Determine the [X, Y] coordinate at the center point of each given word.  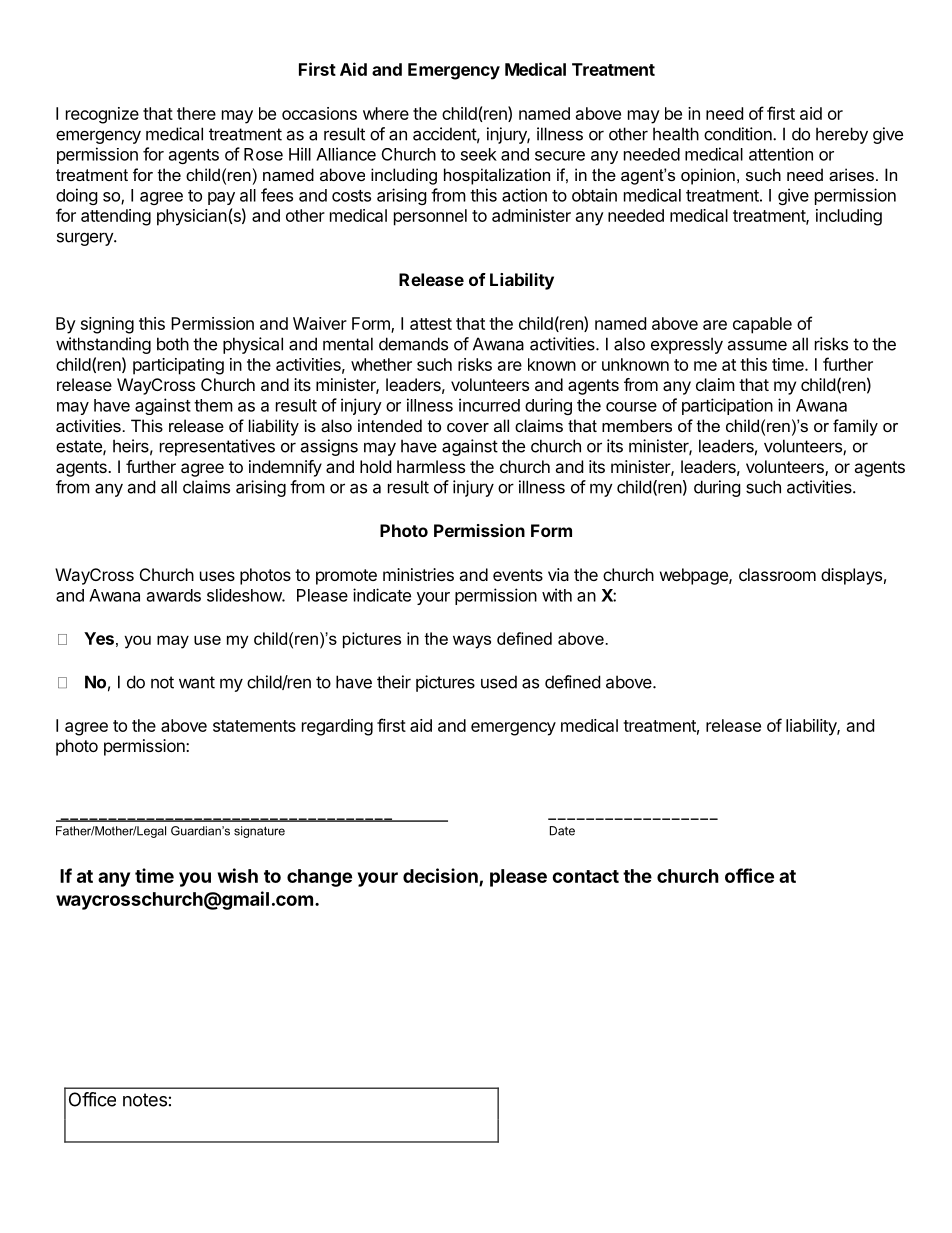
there [196, 113]
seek [479, 154]
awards [174, 595]
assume [757, 345]
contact [585, 876]
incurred [489, 405]
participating [178, 366]
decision [440, 875]
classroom [777, 574]
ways [472, 642]
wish [238, 875]
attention [781, 154]
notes [145, 1100]
